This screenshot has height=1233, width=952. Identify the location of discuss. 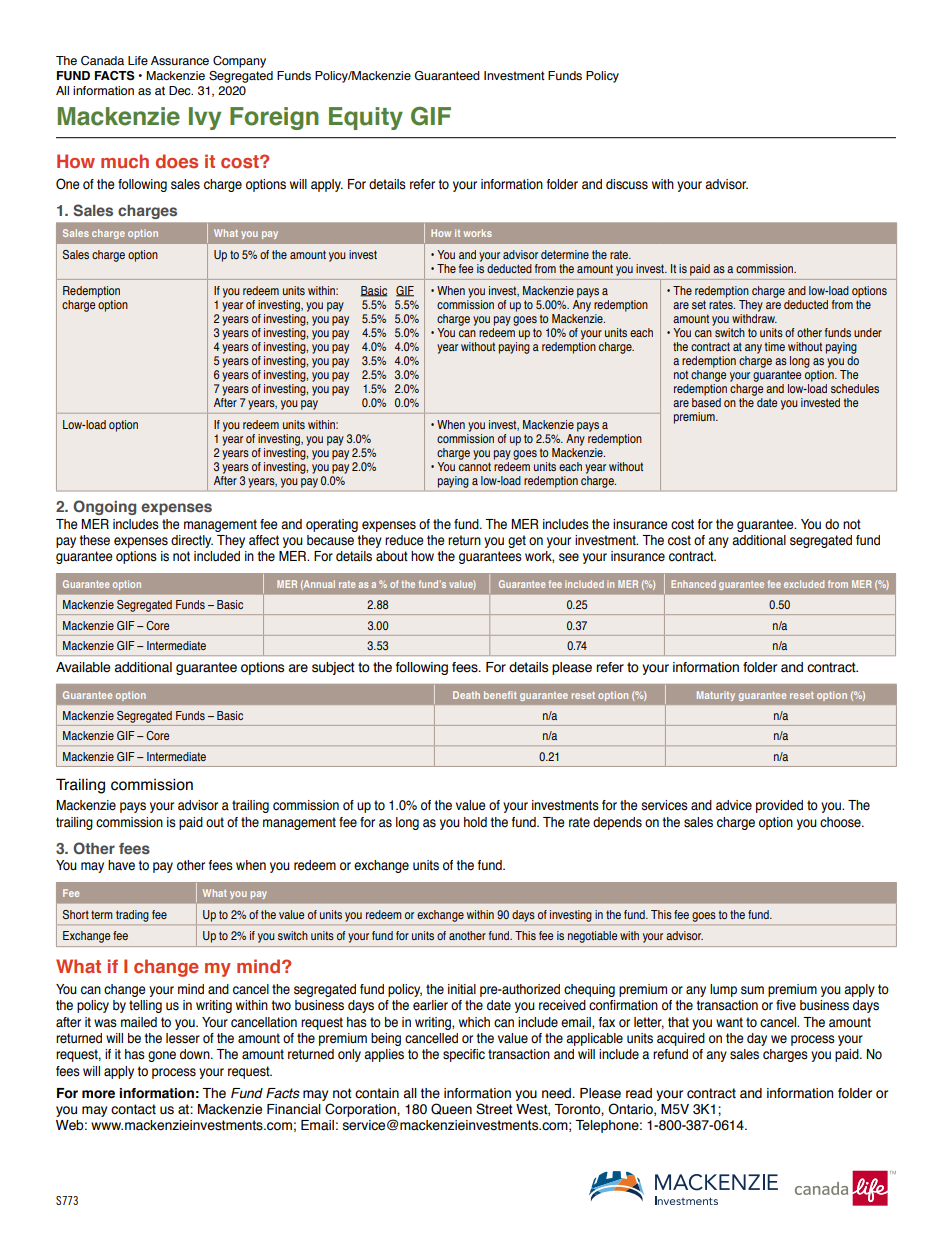
(627, 184).
